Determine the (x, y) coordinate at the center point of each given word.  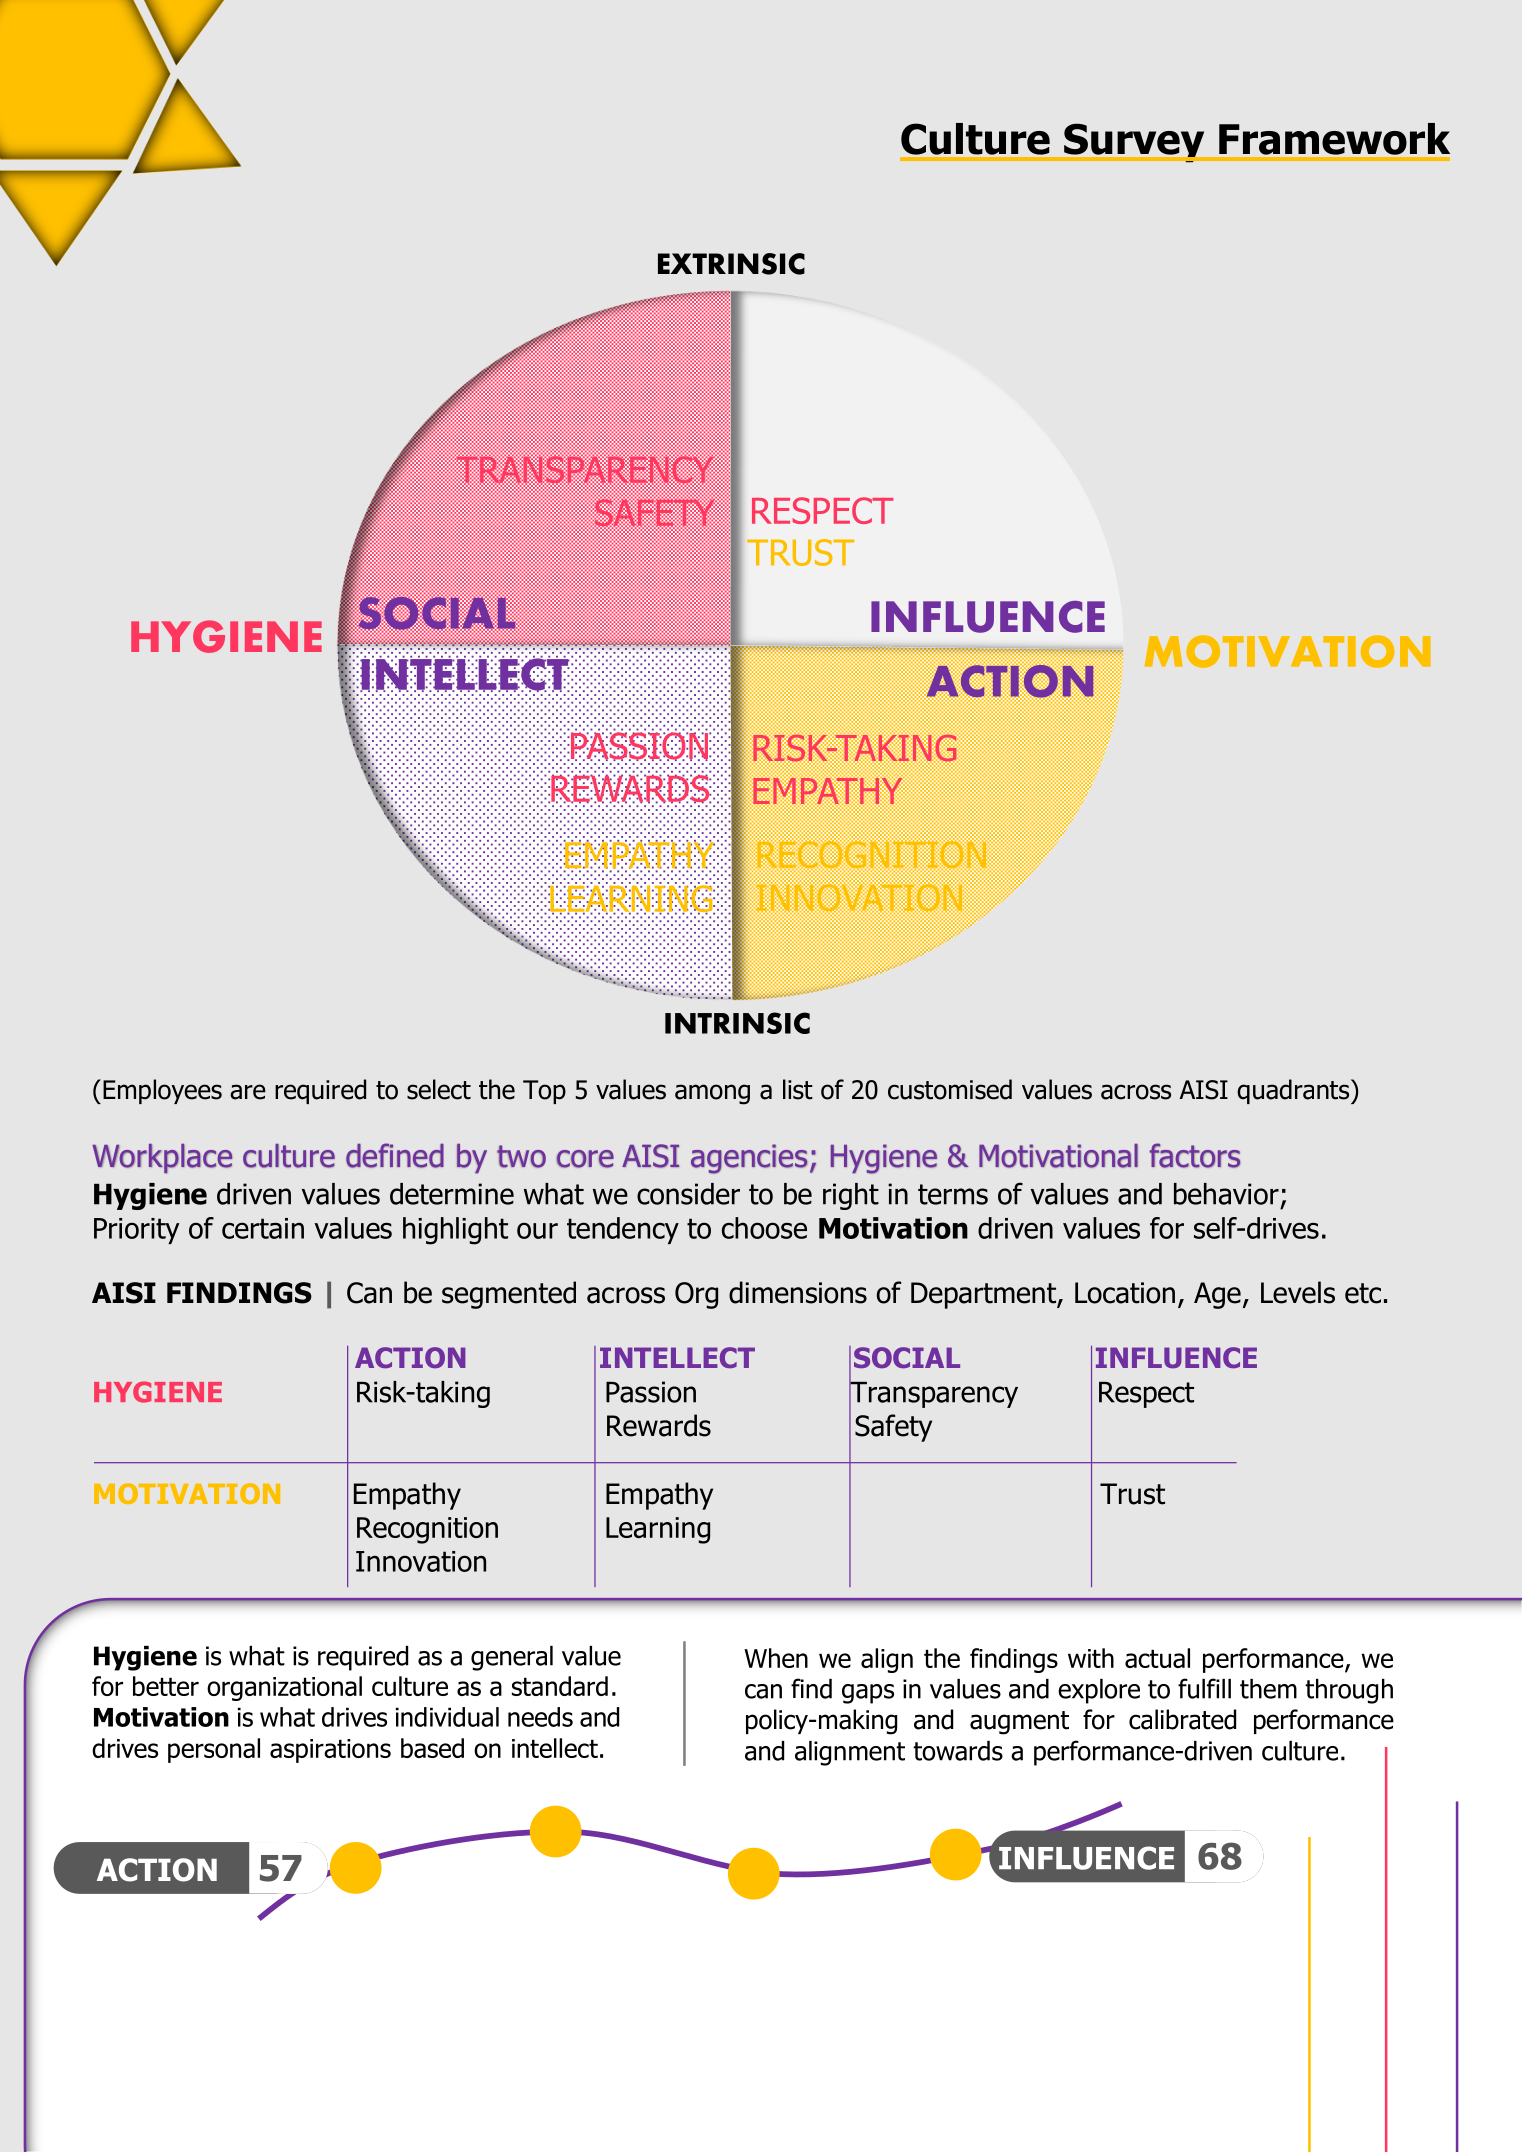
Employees (162, 1091)
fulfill (1204, 1688)
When (776, 1658)
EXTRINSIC (731, 264)
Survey (1134, 143)
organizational (284, 1688)
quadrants (1294, 1091)
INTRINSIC (737, 1023)
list (798, 1089)
